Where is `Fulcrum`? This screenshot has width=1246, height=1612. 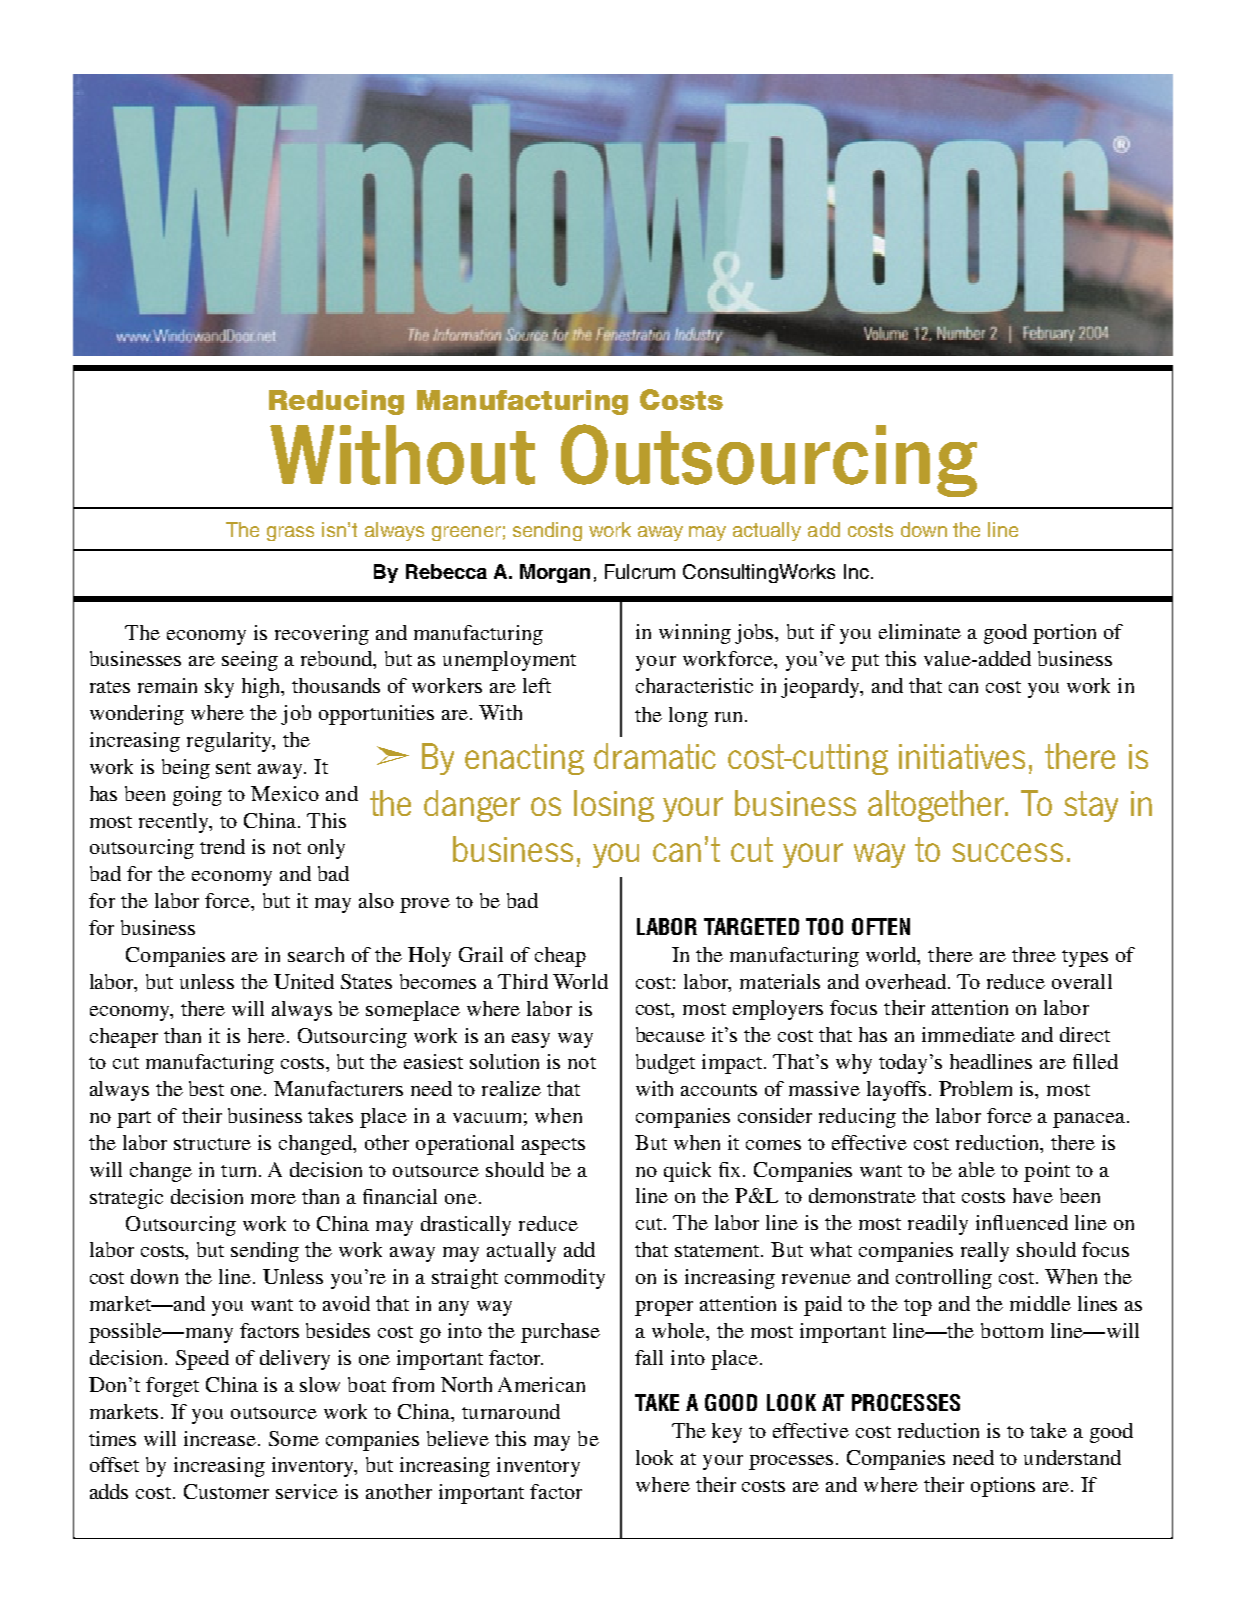 Fulcrum is located at coordinates (640, 571).
